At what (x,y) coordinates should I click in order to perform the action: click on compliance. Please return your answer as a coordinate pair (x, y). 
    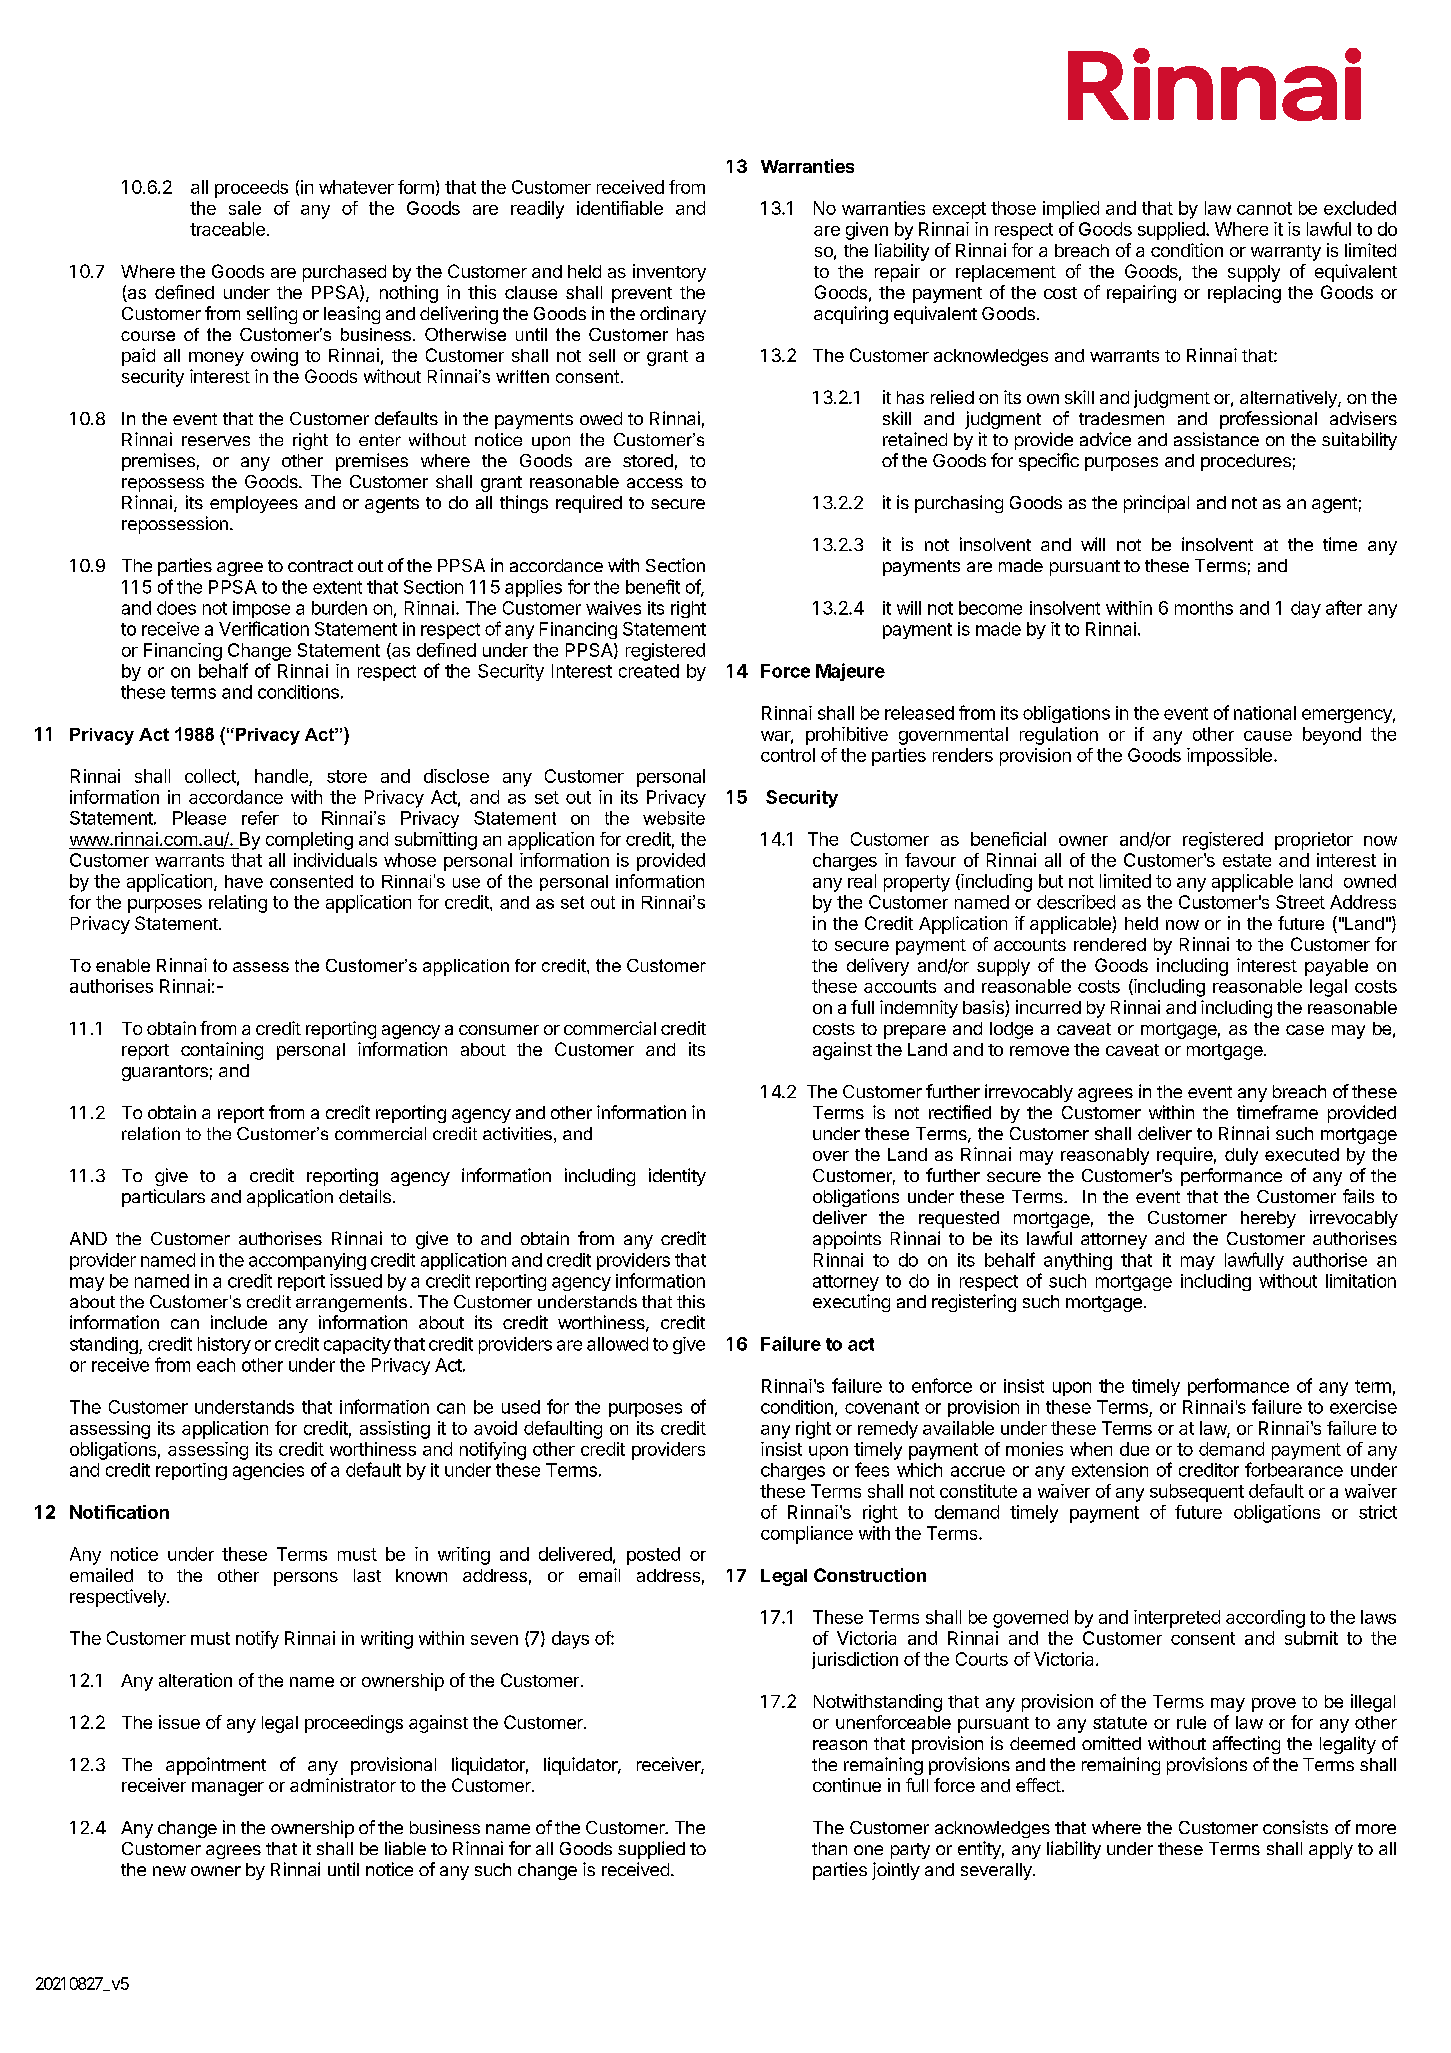
    Looking at the image, I should click on (807, 1535).
